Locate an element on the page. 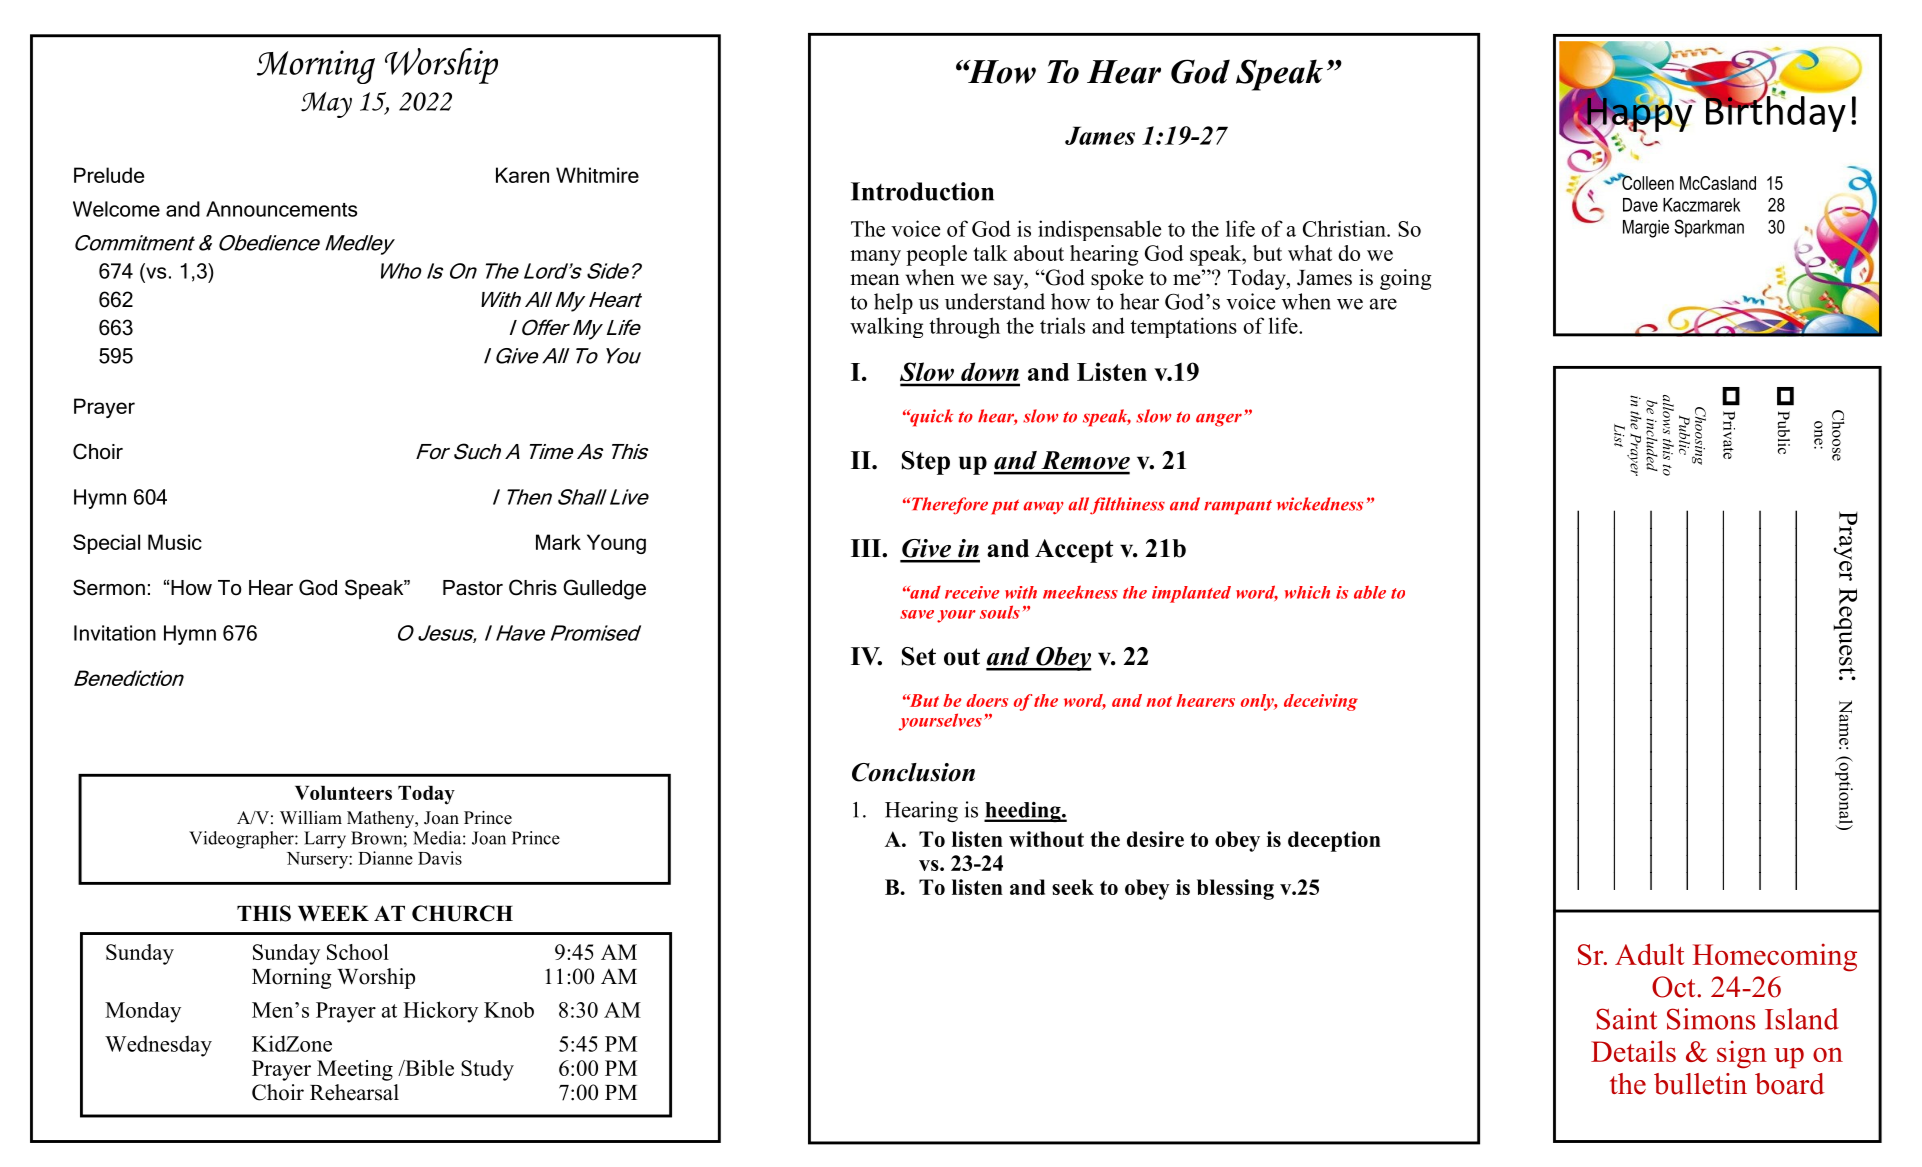  Meeting is located at coordinates (355, 1070).
